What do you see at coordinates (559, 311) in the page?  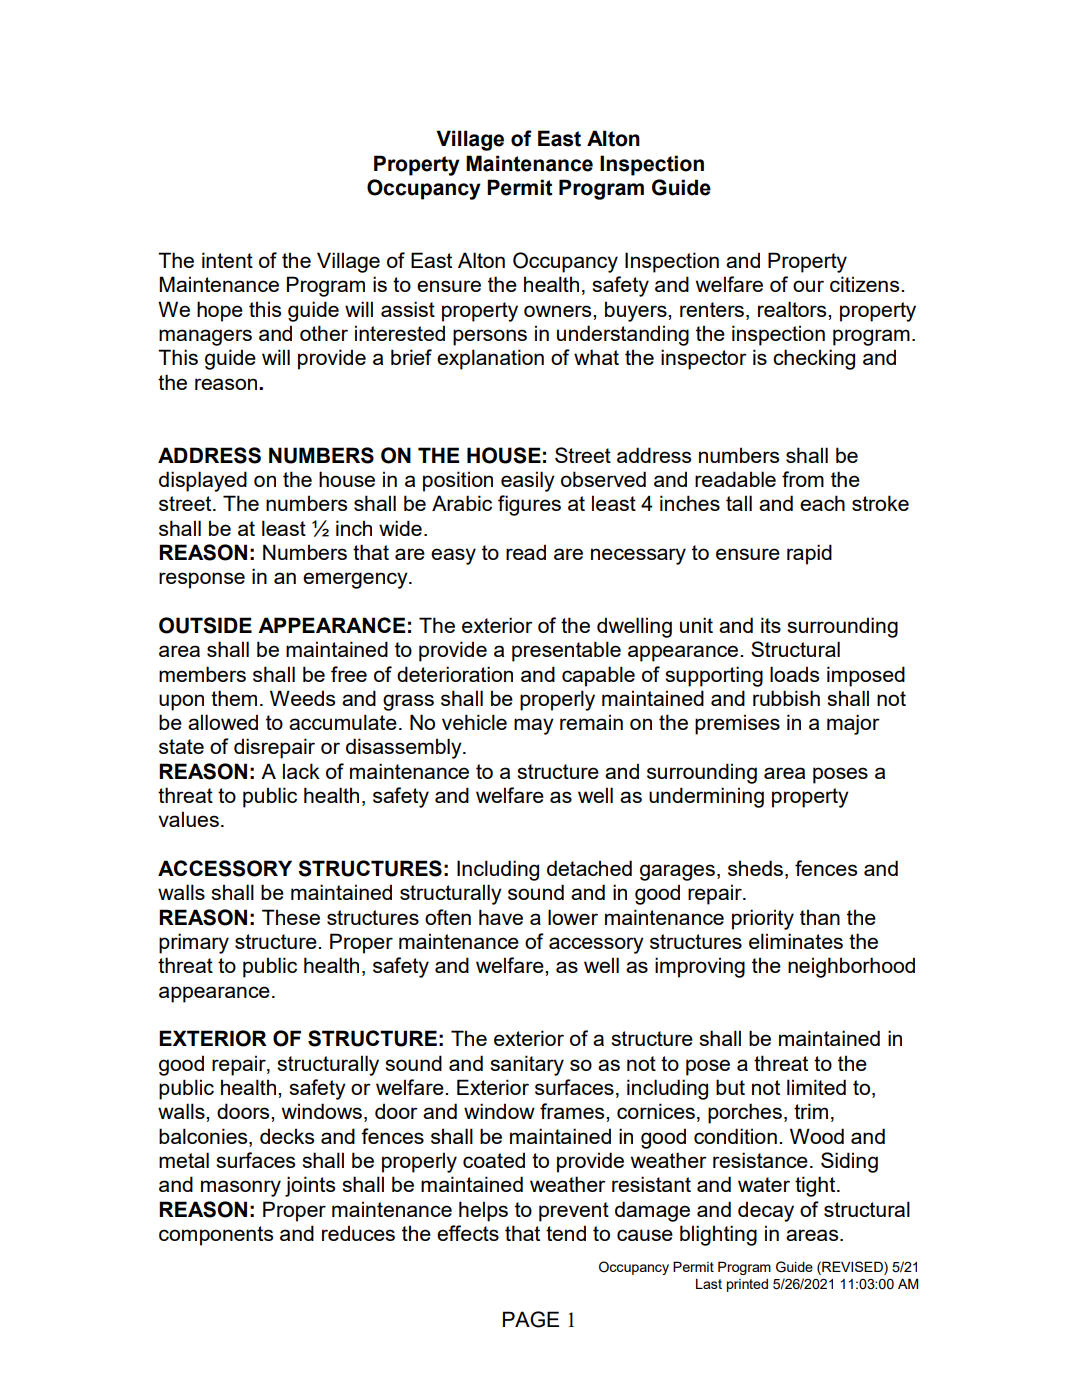 I see `owners` at bounding box center [559, 311].
